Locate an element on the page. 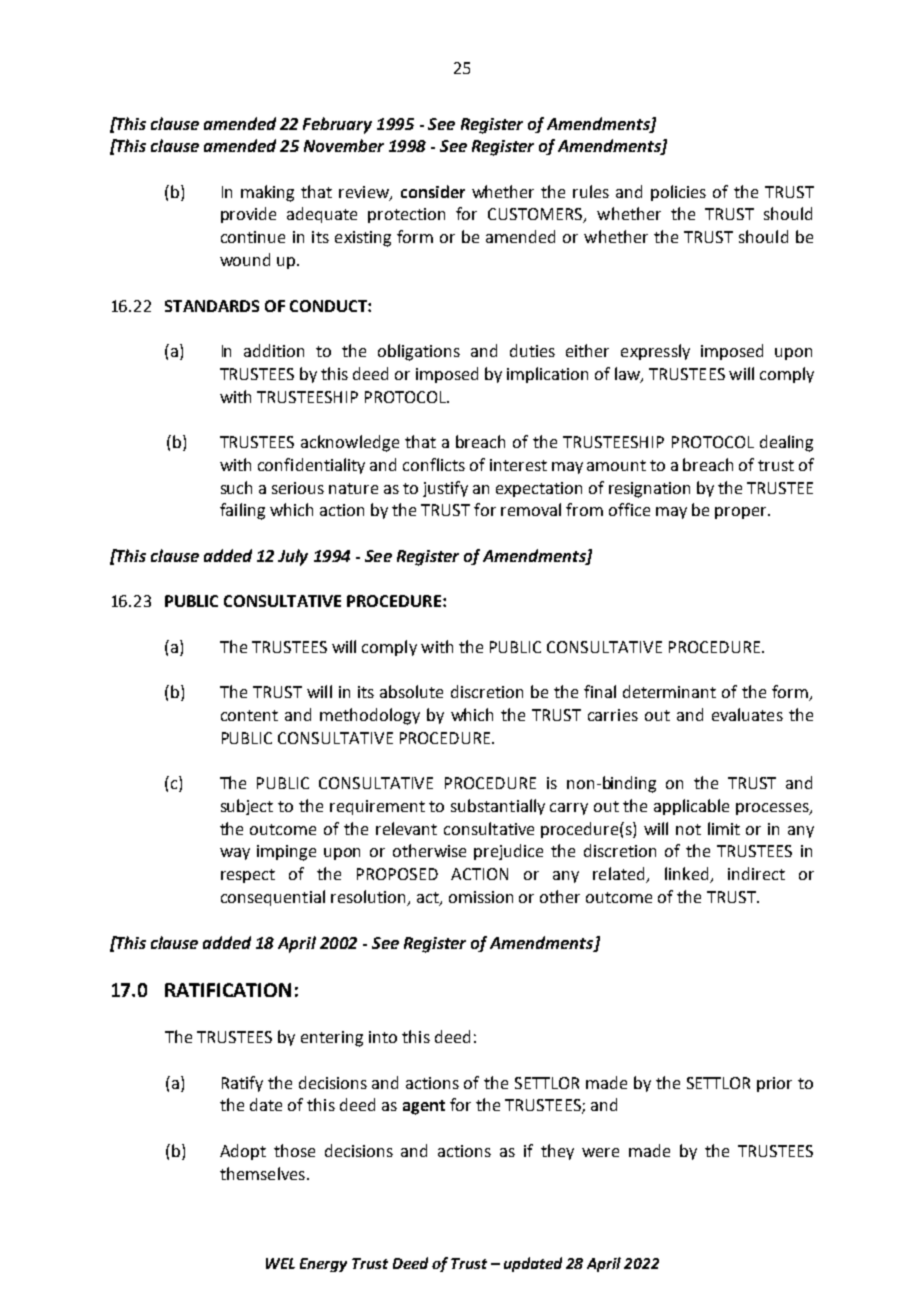 The image size is (924, 1307). WEL is located at coordinates (280, 1263).
